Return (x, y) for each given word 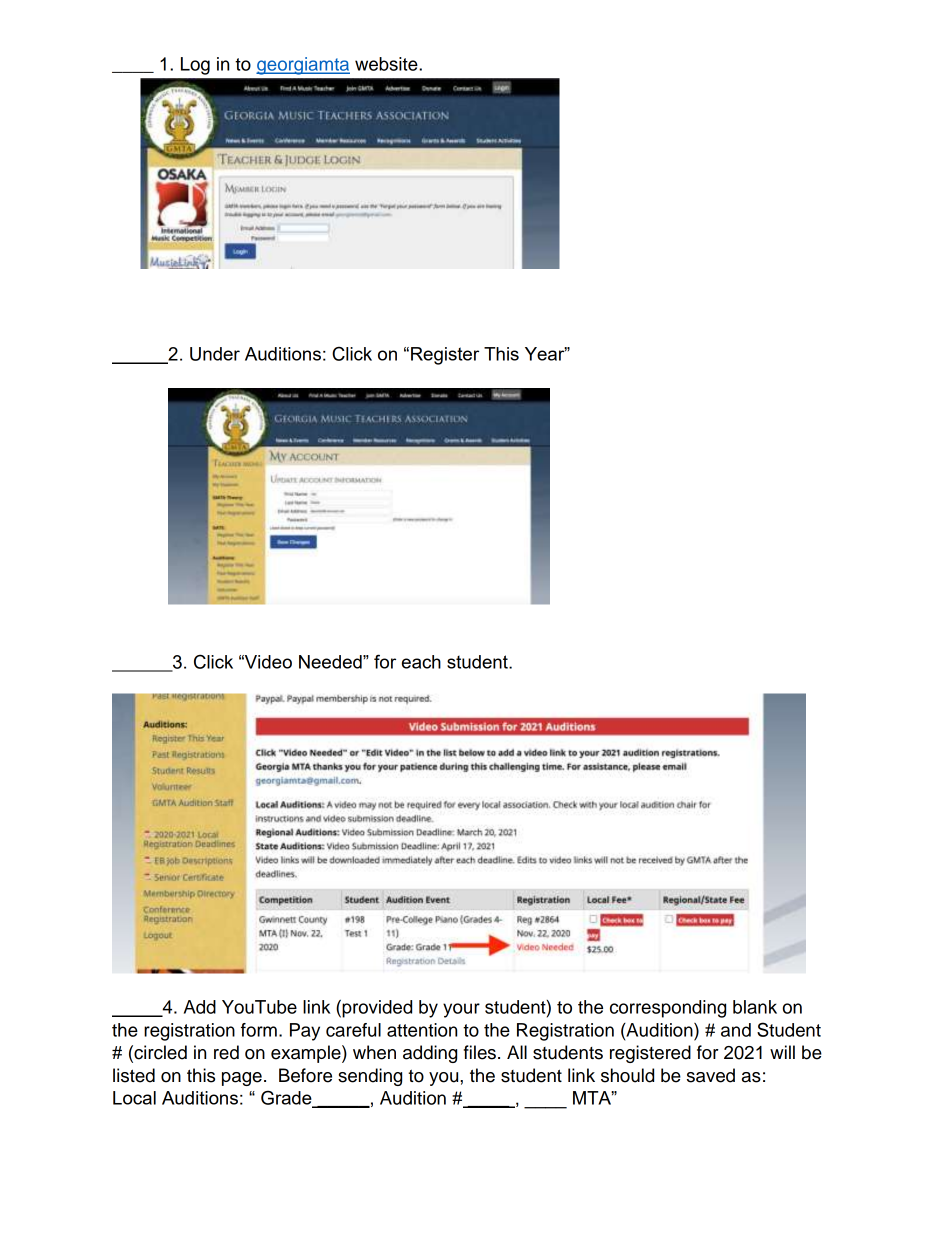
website (387, 64)
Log (195, 66)
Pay (305, 1032)
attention (422, 1030)
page (242, 1079)
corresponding (668, 1009)
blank (755, 1007)
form (259, 1030)
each (421, 662)
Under (215, 354)
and (736, 1030)
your (461, 1010)
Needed (331, 662)
